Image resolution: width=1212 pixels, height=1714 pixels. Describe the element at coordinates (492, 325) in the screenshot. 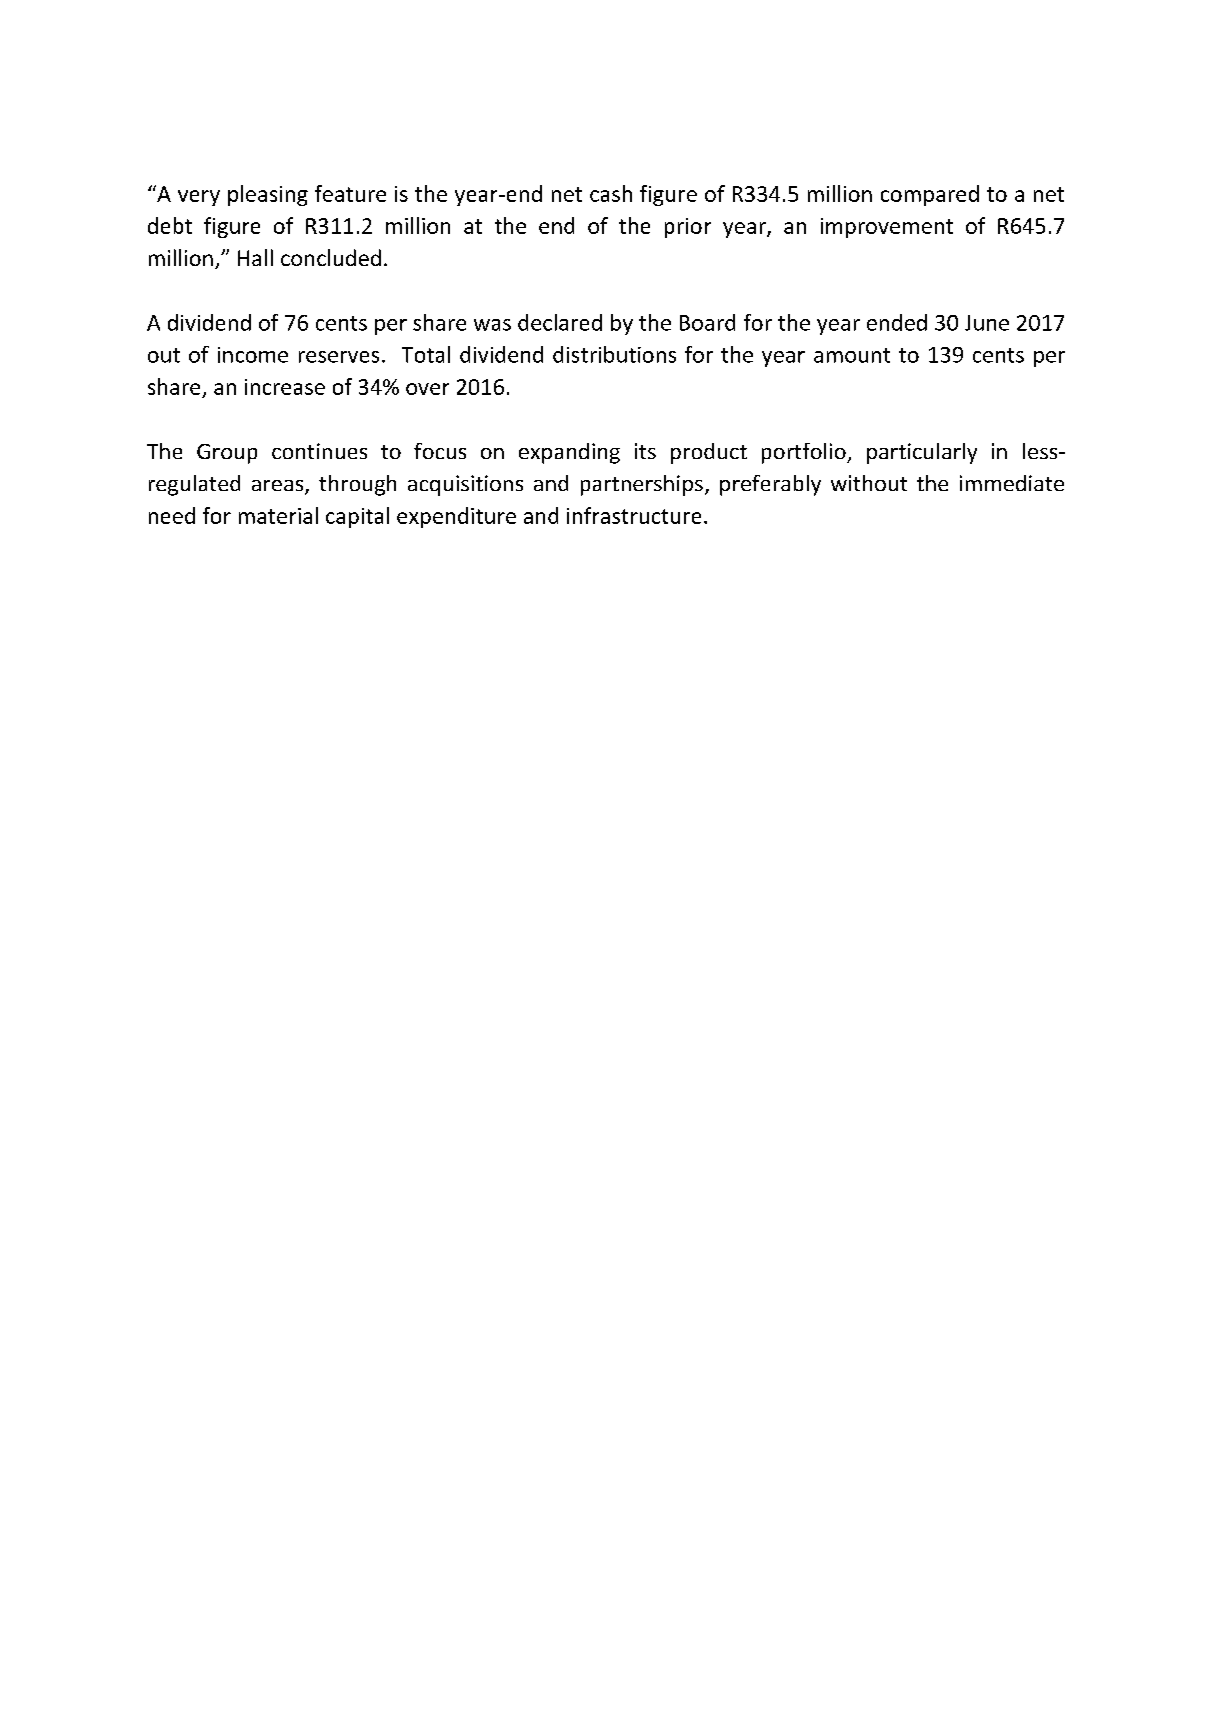

I see `was` at that location.
